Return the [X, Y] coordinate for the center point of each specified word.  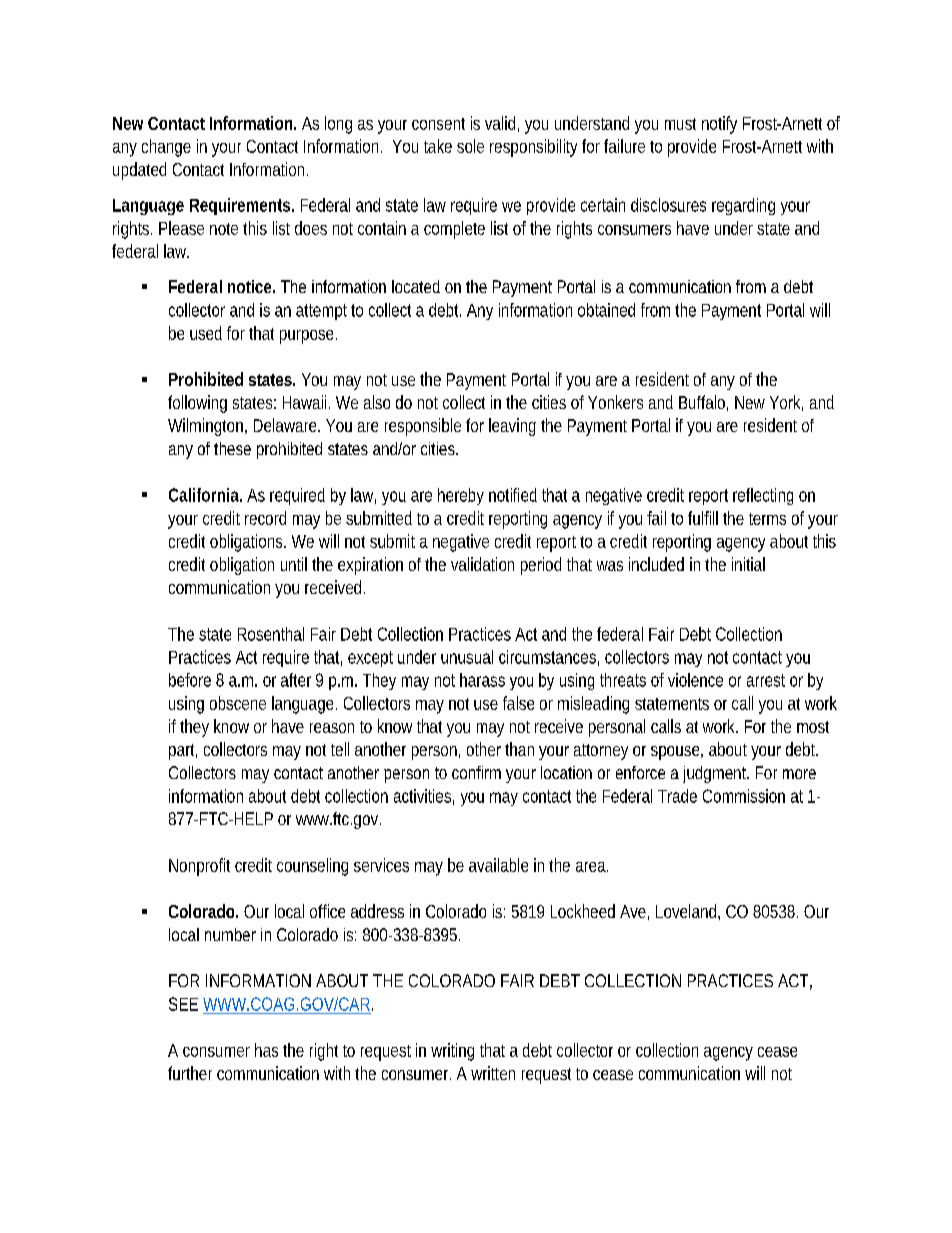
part [183, 752]
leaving [512, 427]
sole [470, 146]
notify [719, 125]
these [232, 448]
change [166, 148]
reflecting [763, 496]
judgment [716, 774]
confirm [476, 772]
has [266, 1050]
